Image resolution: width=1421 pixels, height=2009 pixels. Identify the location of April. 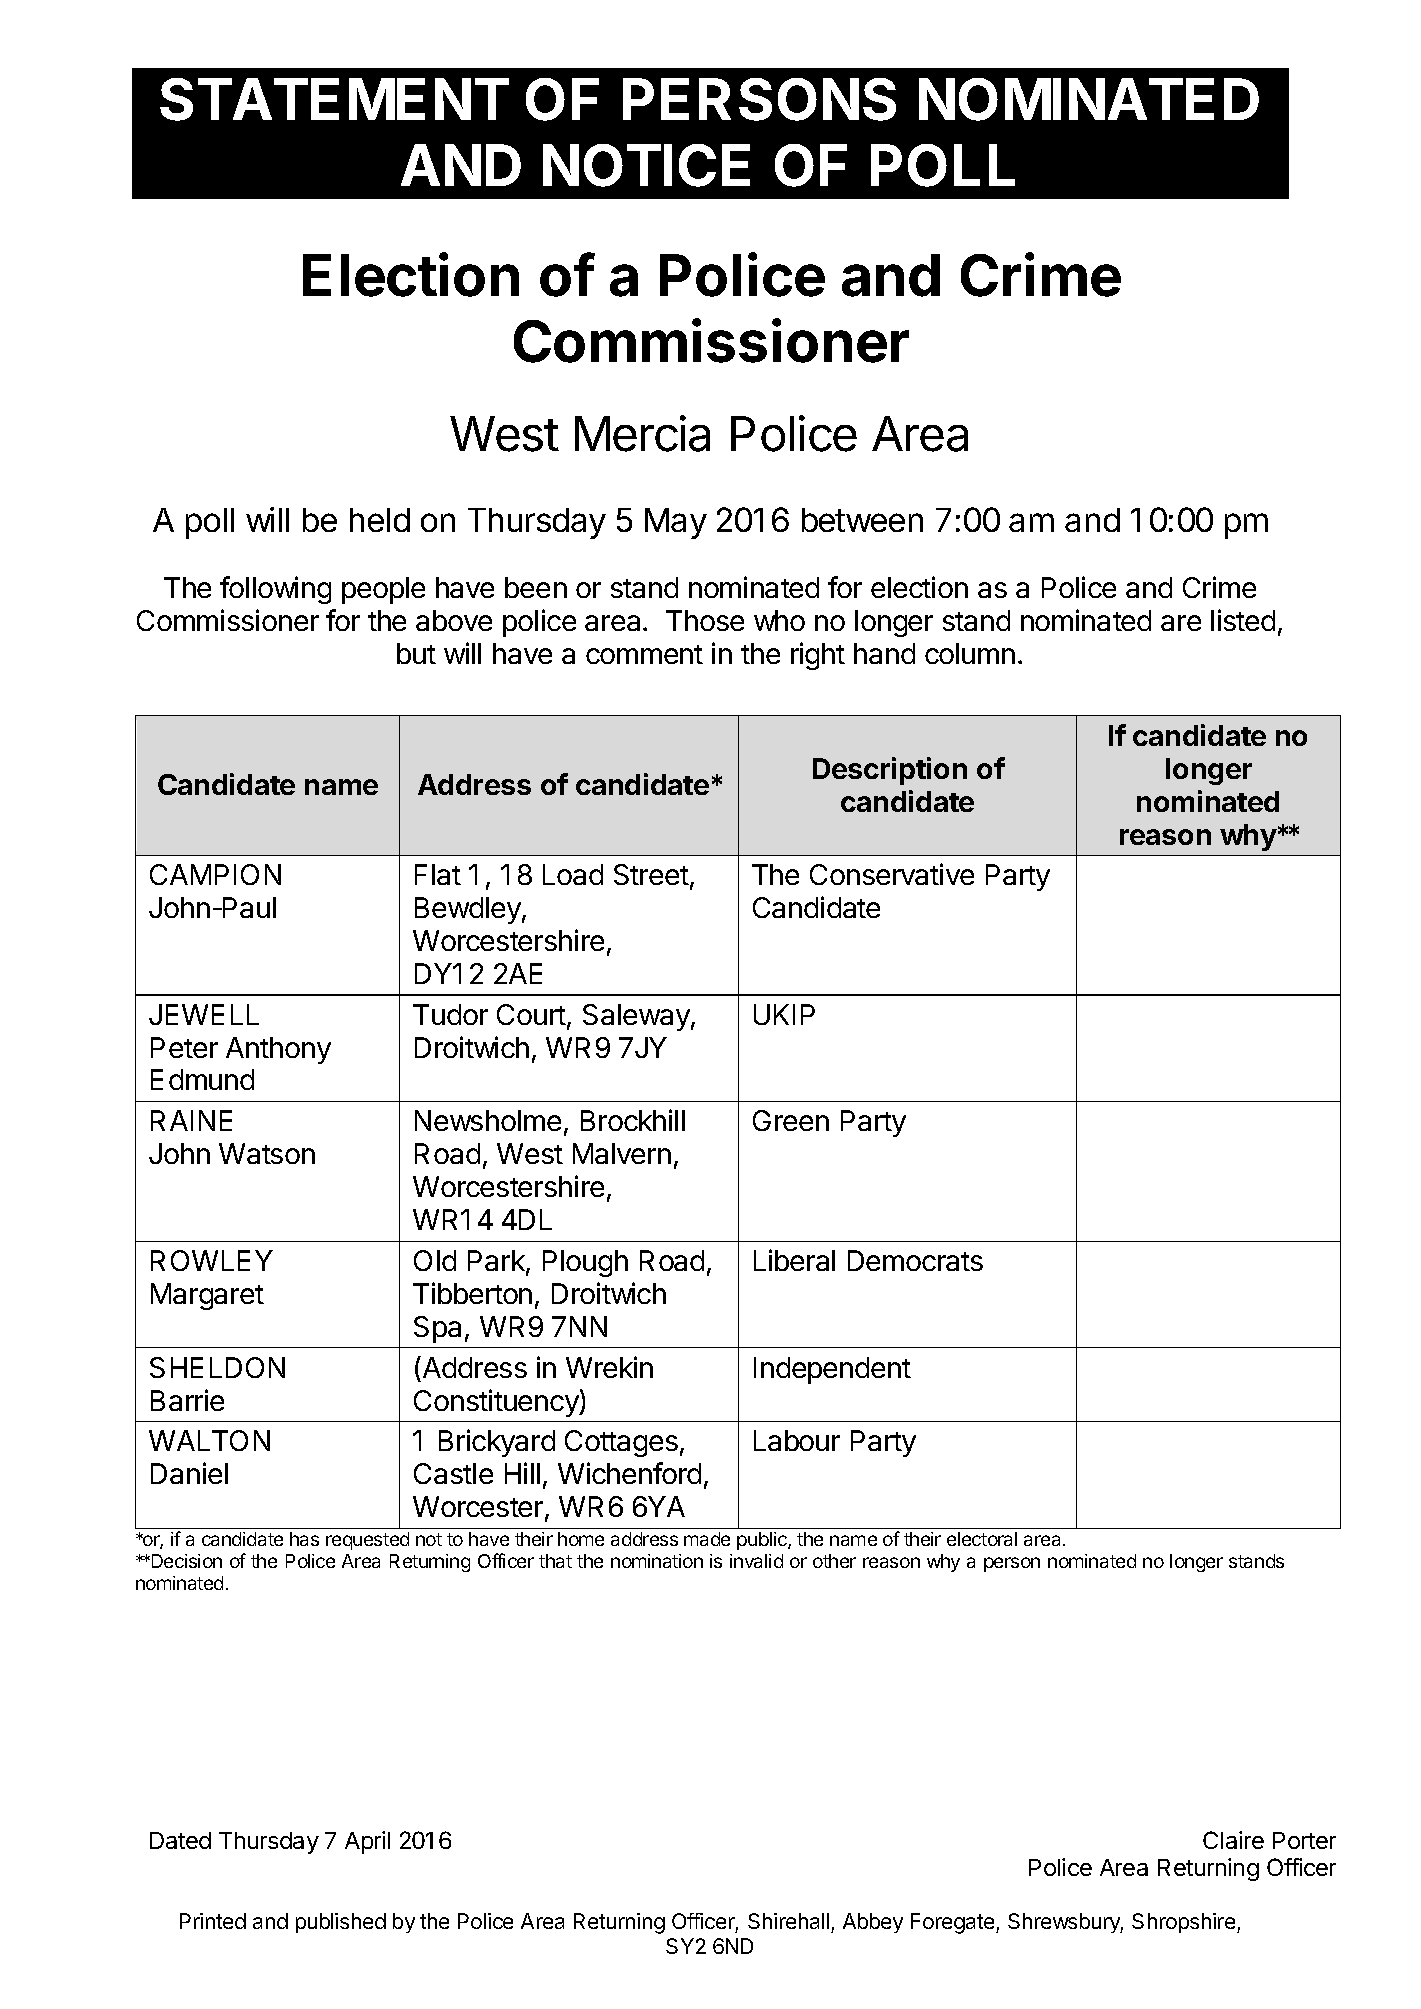
(367, 1842).
